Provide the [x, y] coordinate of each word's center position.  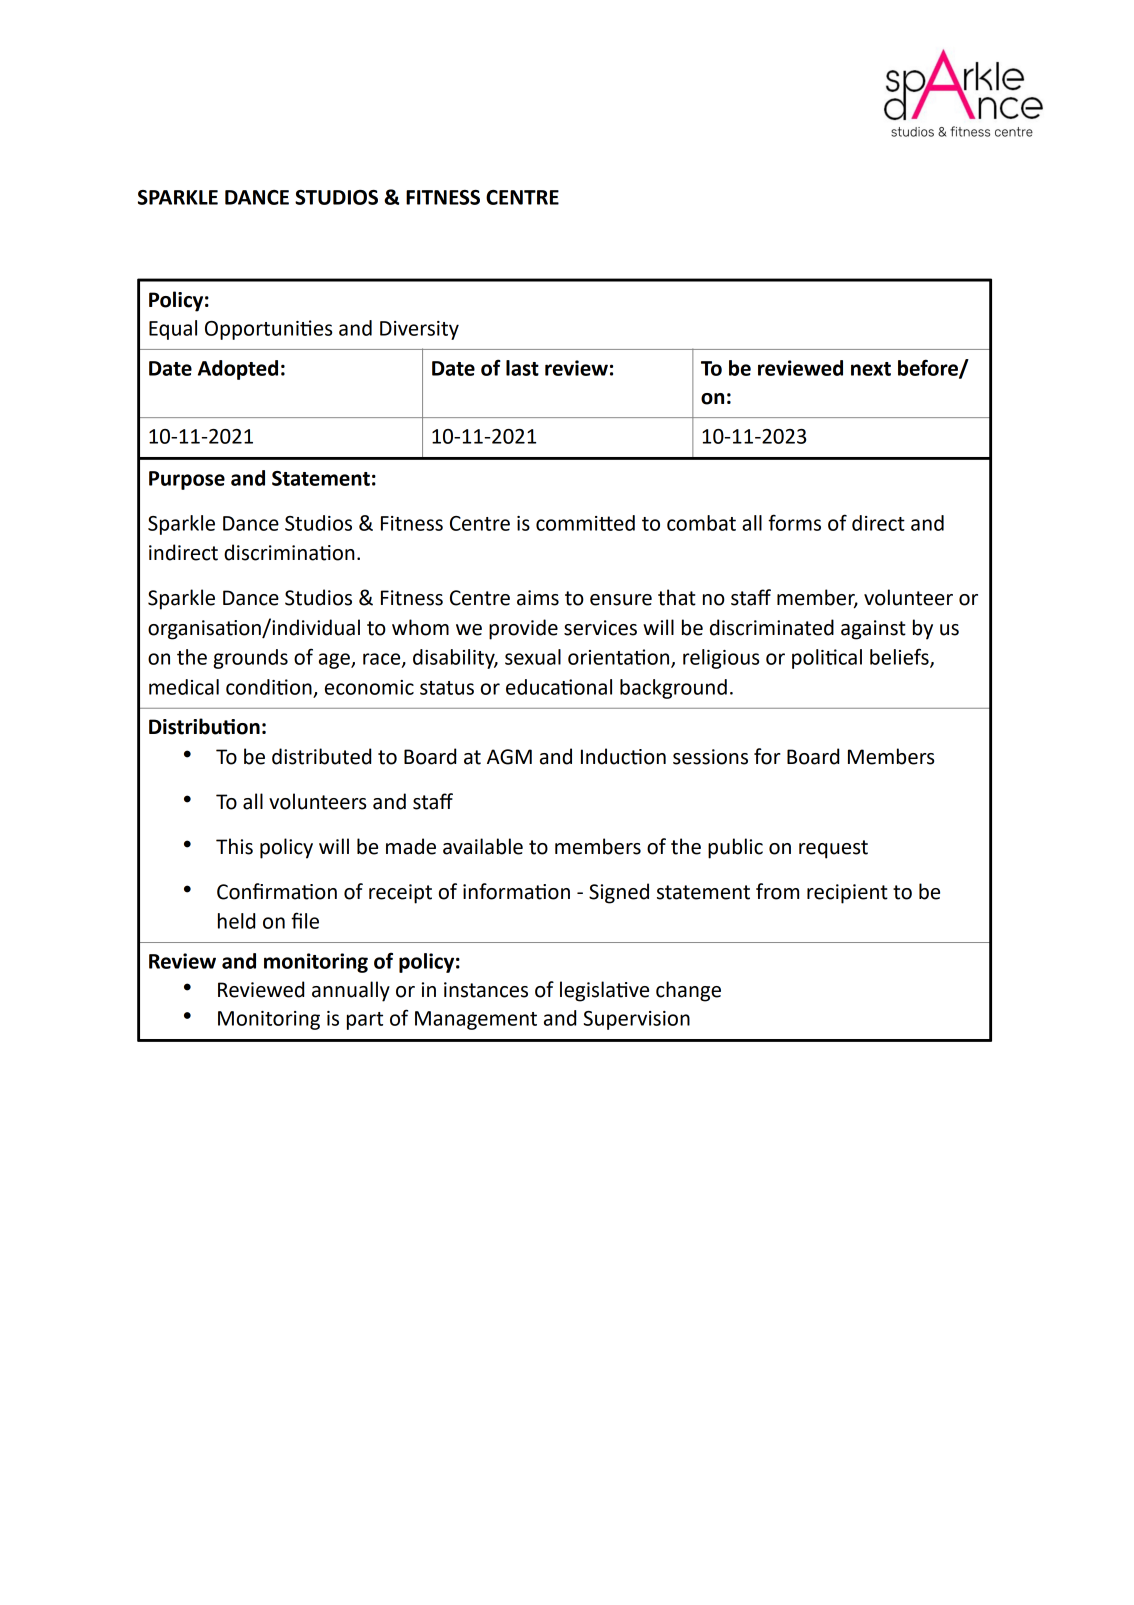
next [871, 369]
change [688, 991]
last [522, 368]
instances [486, 990]
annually [351, 991]
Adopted [238, 370]
